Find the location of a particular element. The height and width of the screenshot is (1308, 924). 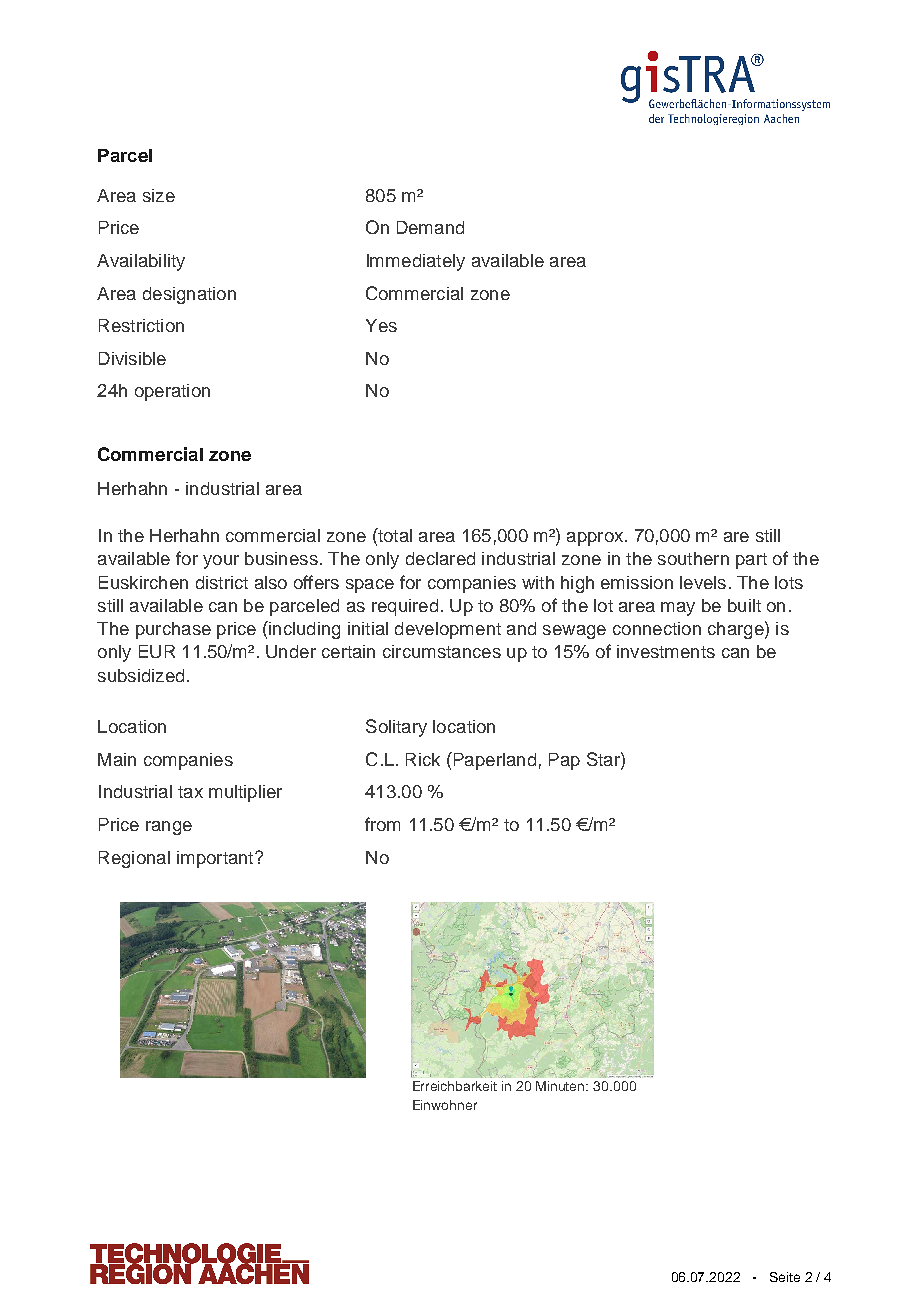

Minuten is located at coordinates (561, 1086).
